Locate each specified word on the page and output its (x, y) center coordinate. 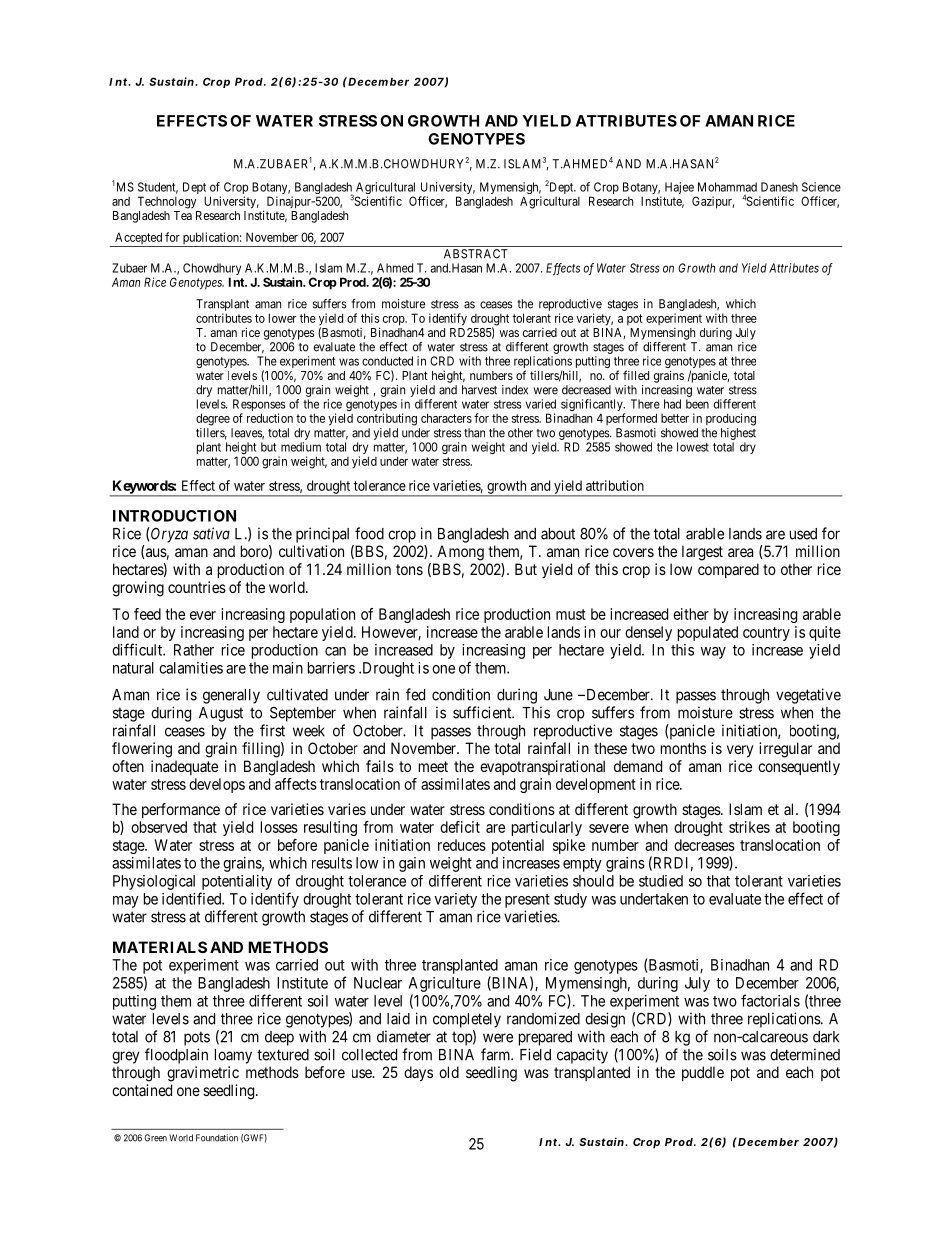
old (449, 1072)
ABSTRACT (476, 254)
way (713, 653)
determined (805, 1054)
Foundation (217, 1138)
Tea (182, 215)
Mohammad (727, 187)
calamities (191, 668)
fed (415, 694)
